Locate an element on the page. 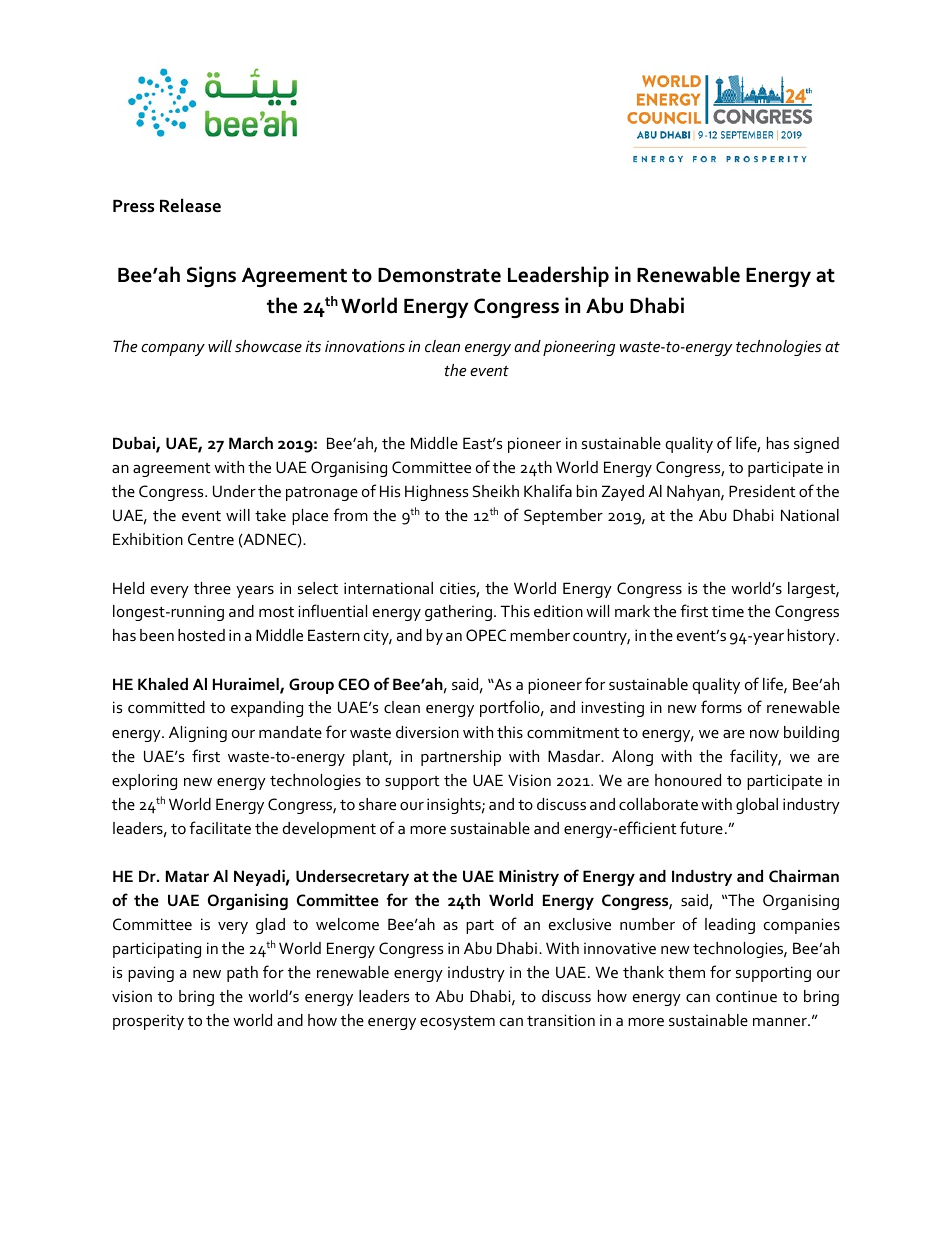 This document has height=1233, width=952. Demonstrate is located at coordinates (439, 275).
